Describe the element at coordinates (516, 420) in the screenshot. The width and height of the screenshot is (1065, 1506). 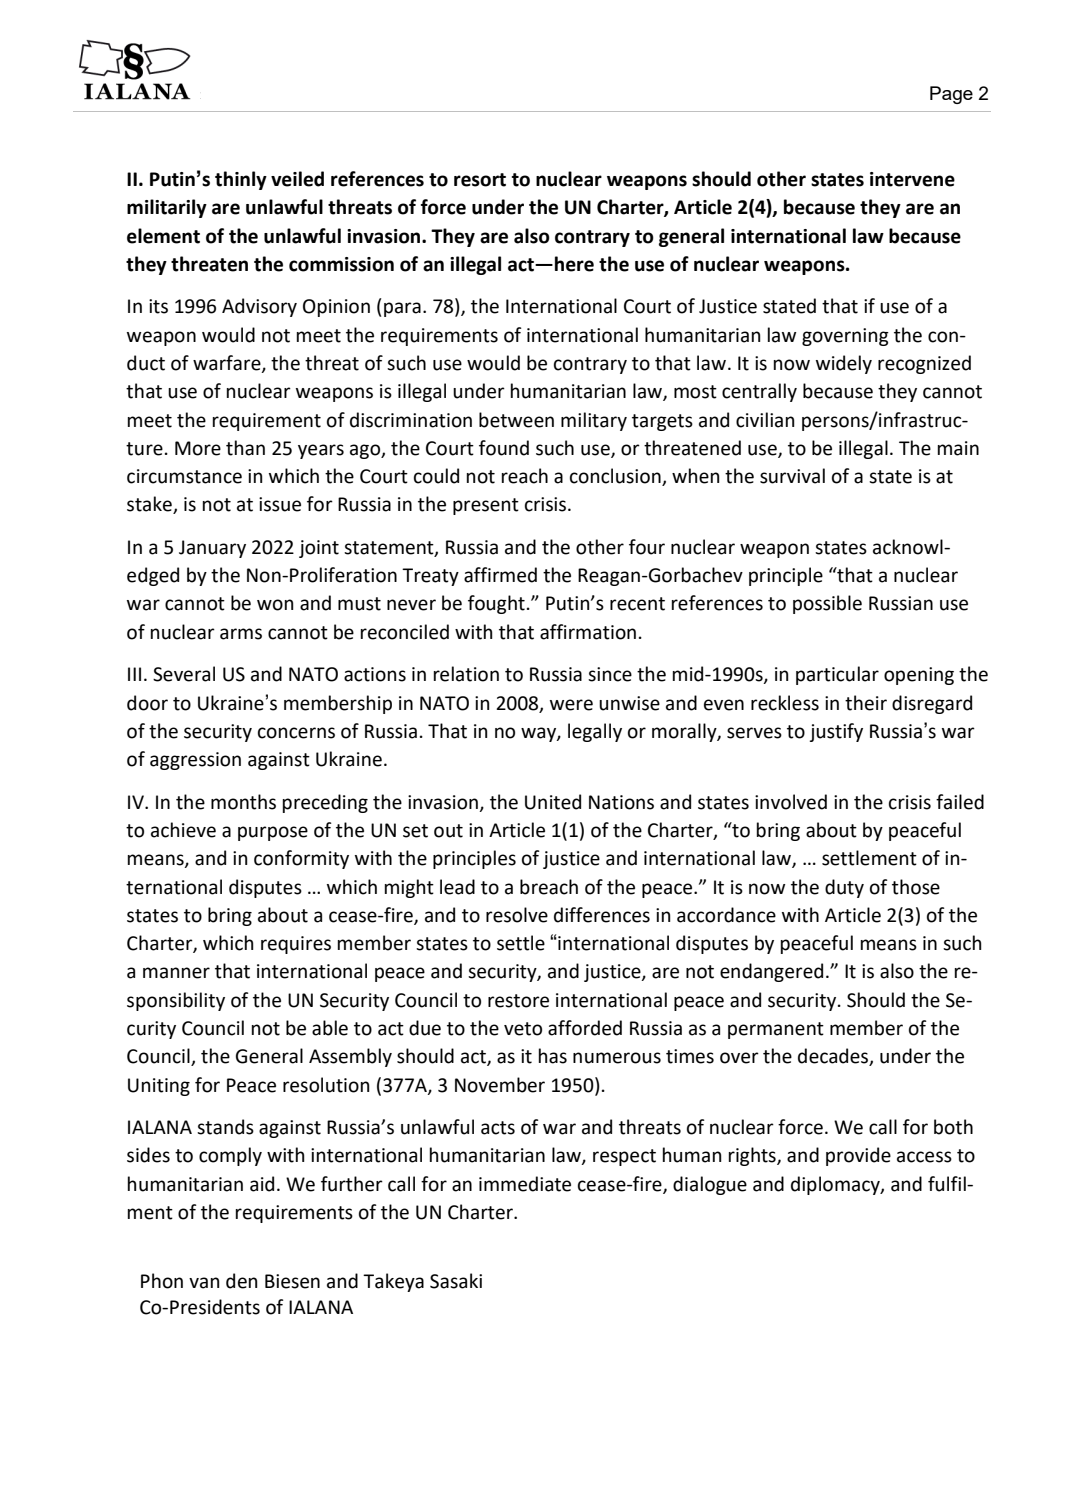
I see `between` at that location.
